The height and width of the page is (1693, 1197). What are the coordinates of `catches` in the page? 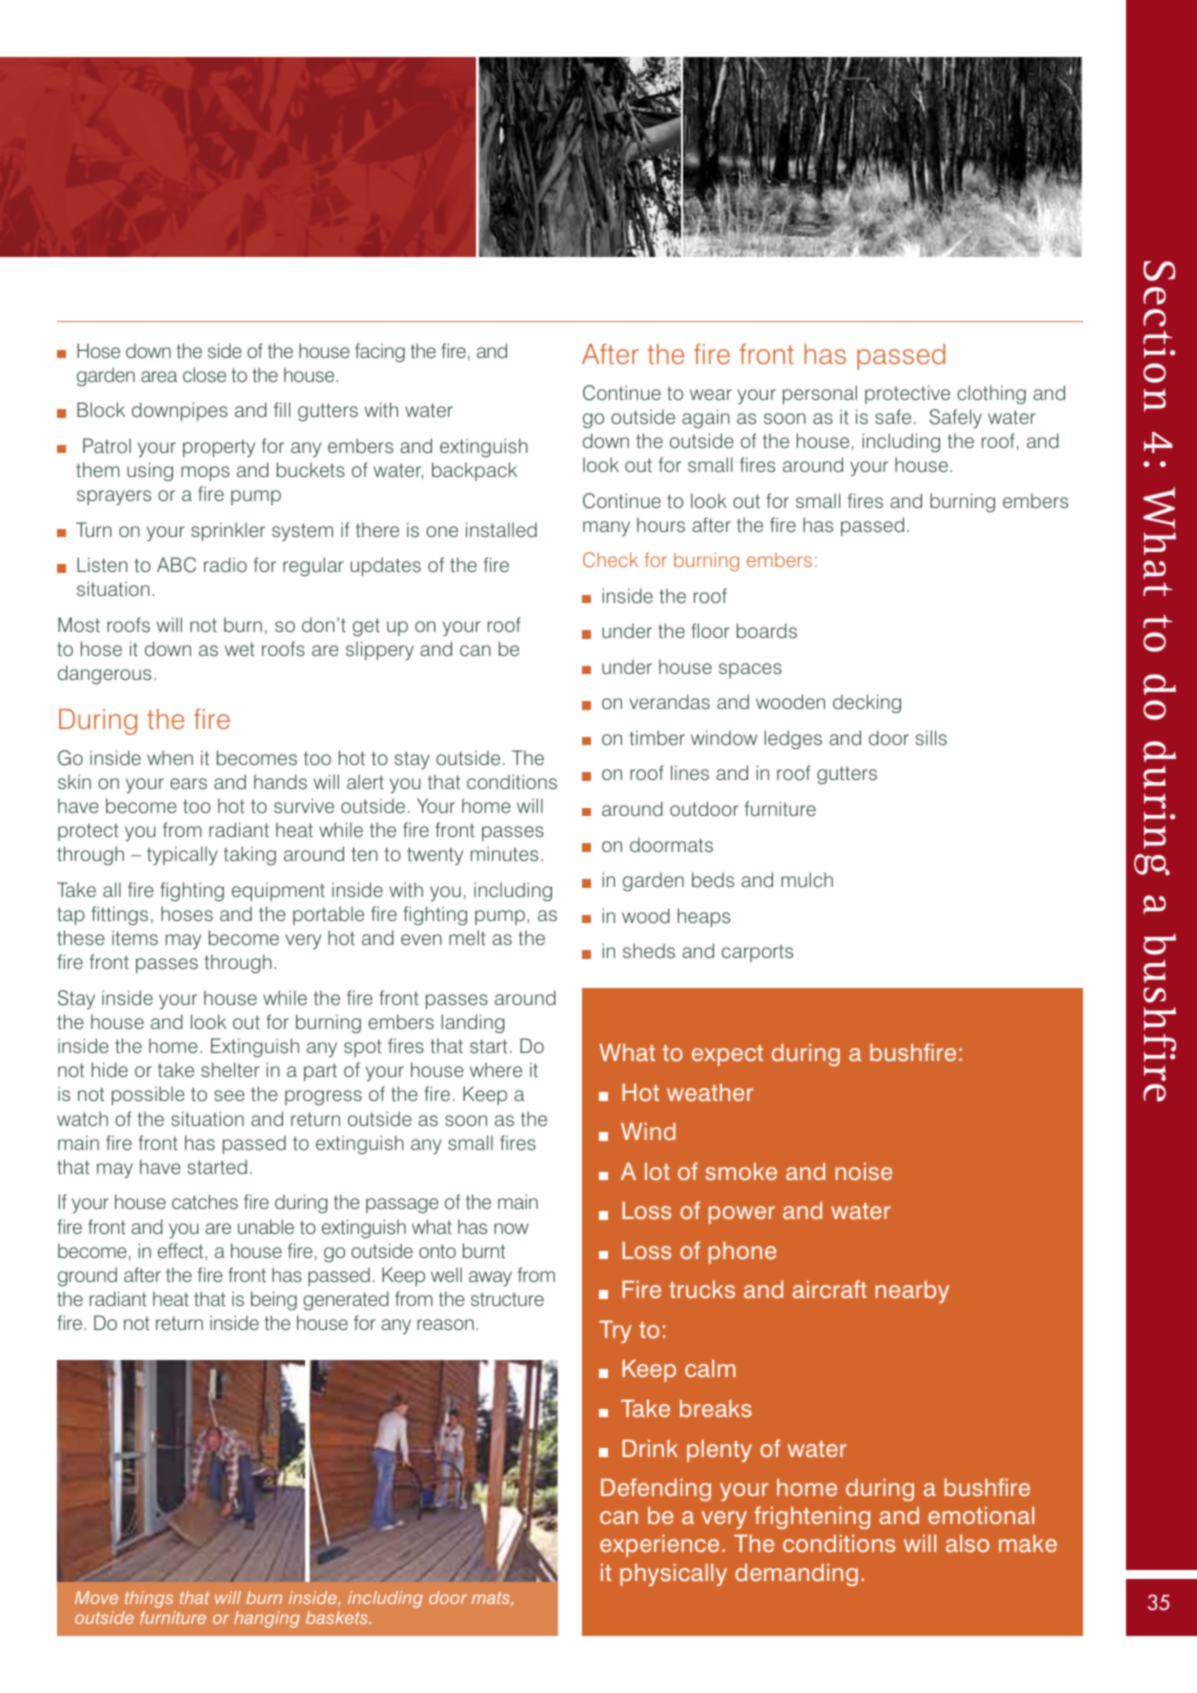 It's located at (205, 1201).
